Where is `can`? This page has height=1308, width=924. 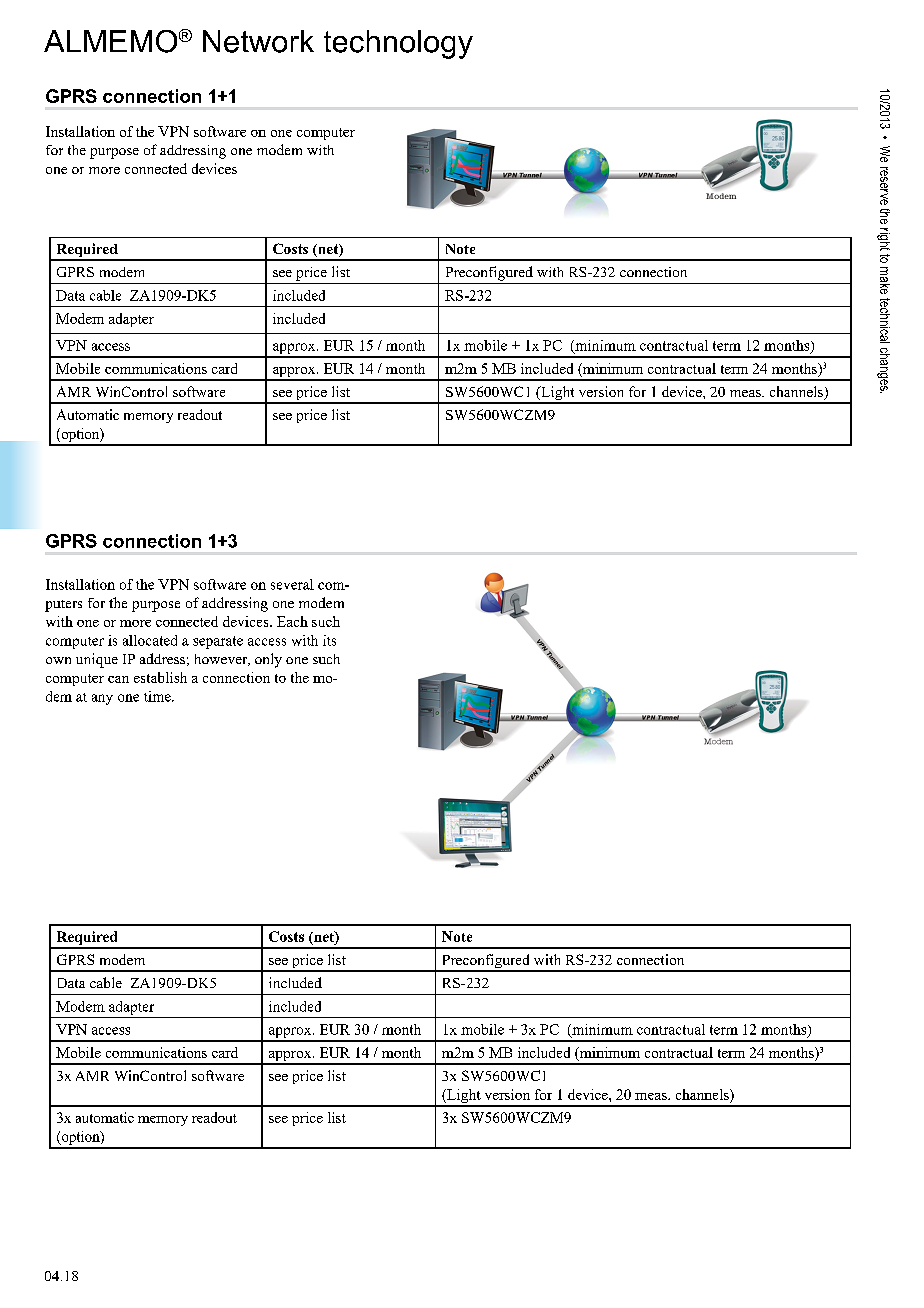
can is located at coordinates (118, 679).
